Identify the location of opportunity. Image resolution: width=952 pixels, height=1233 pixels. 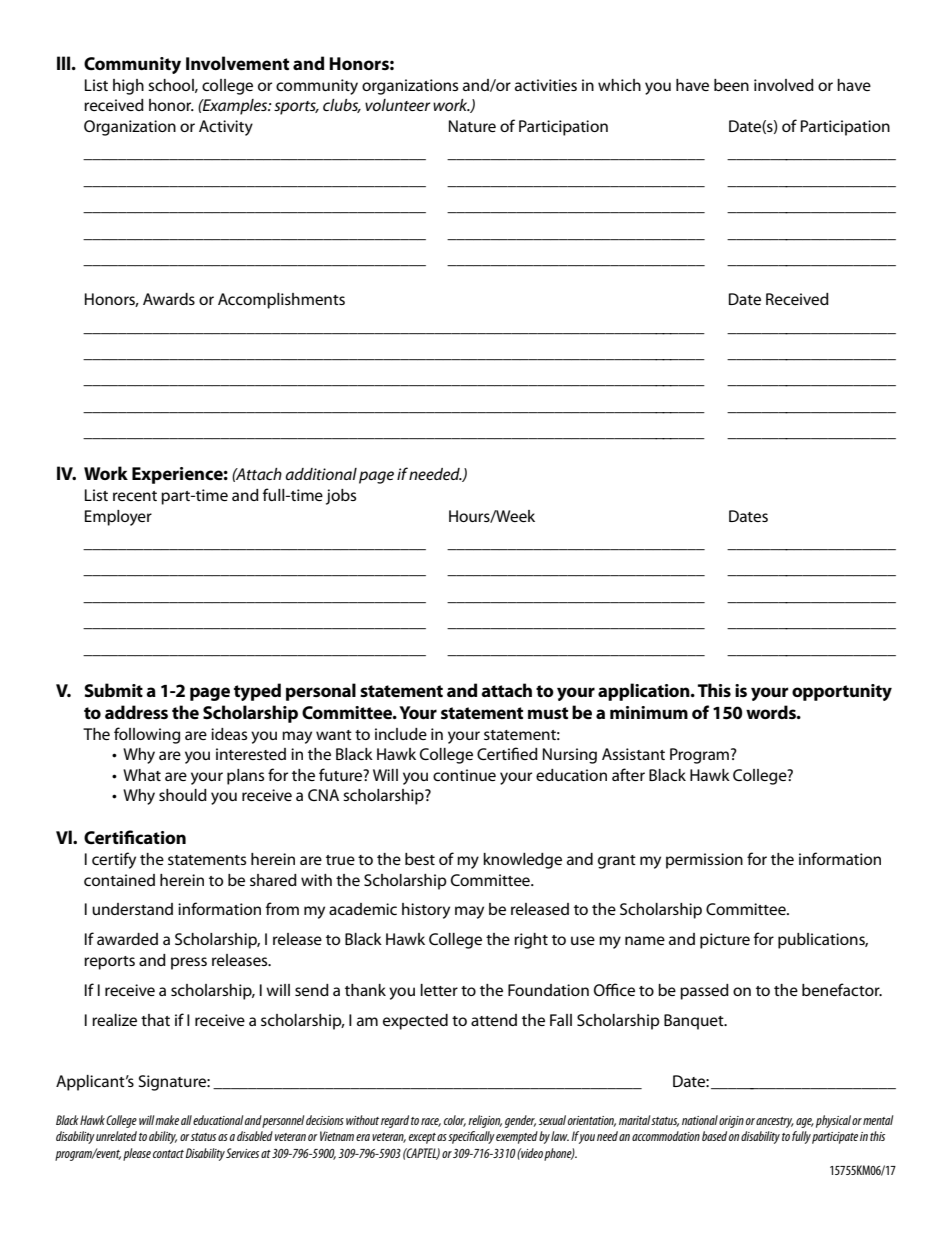
(842, 692).
